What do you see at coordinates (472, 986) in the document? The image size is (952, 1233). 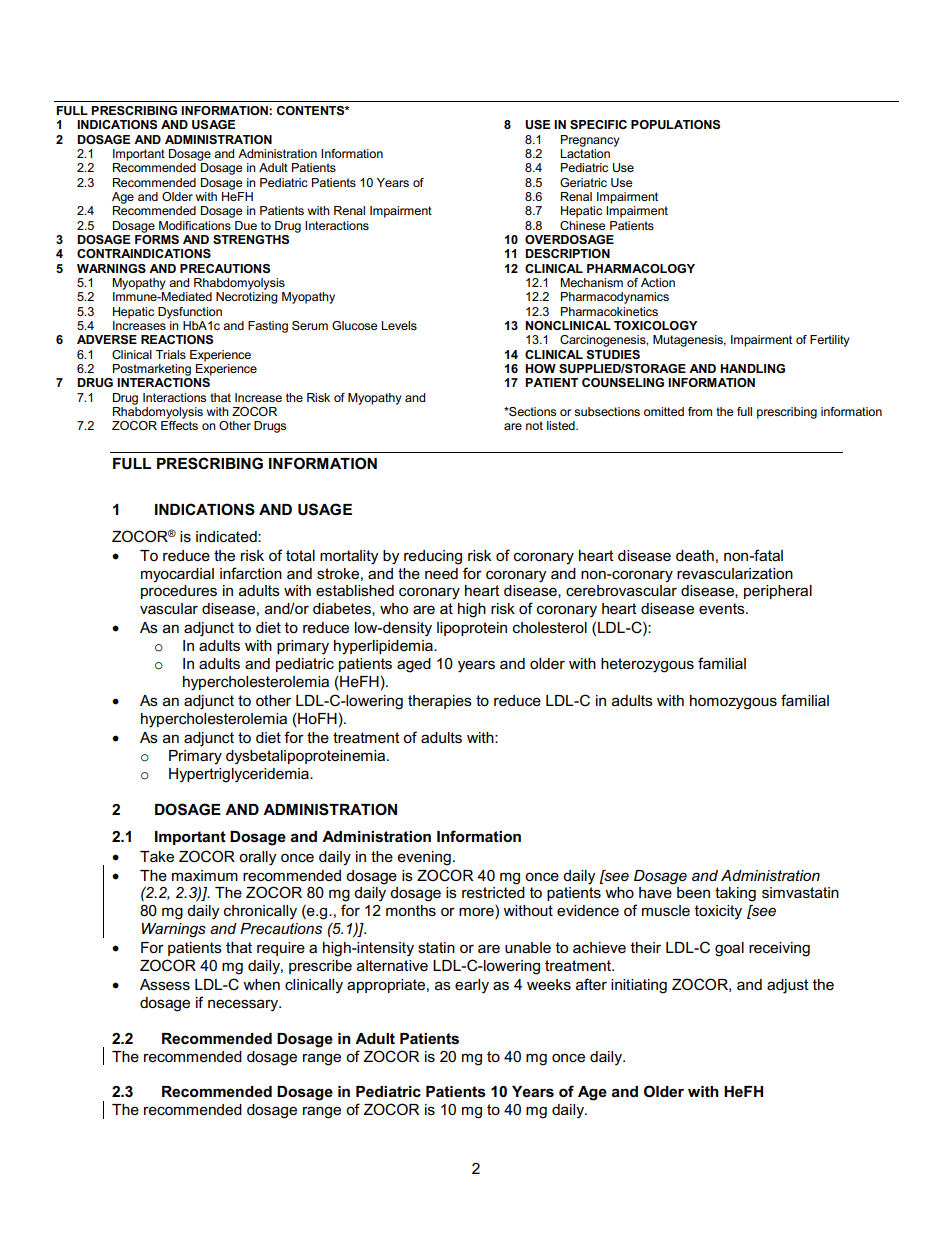 I see `early` at bounding box center [472, 986].
